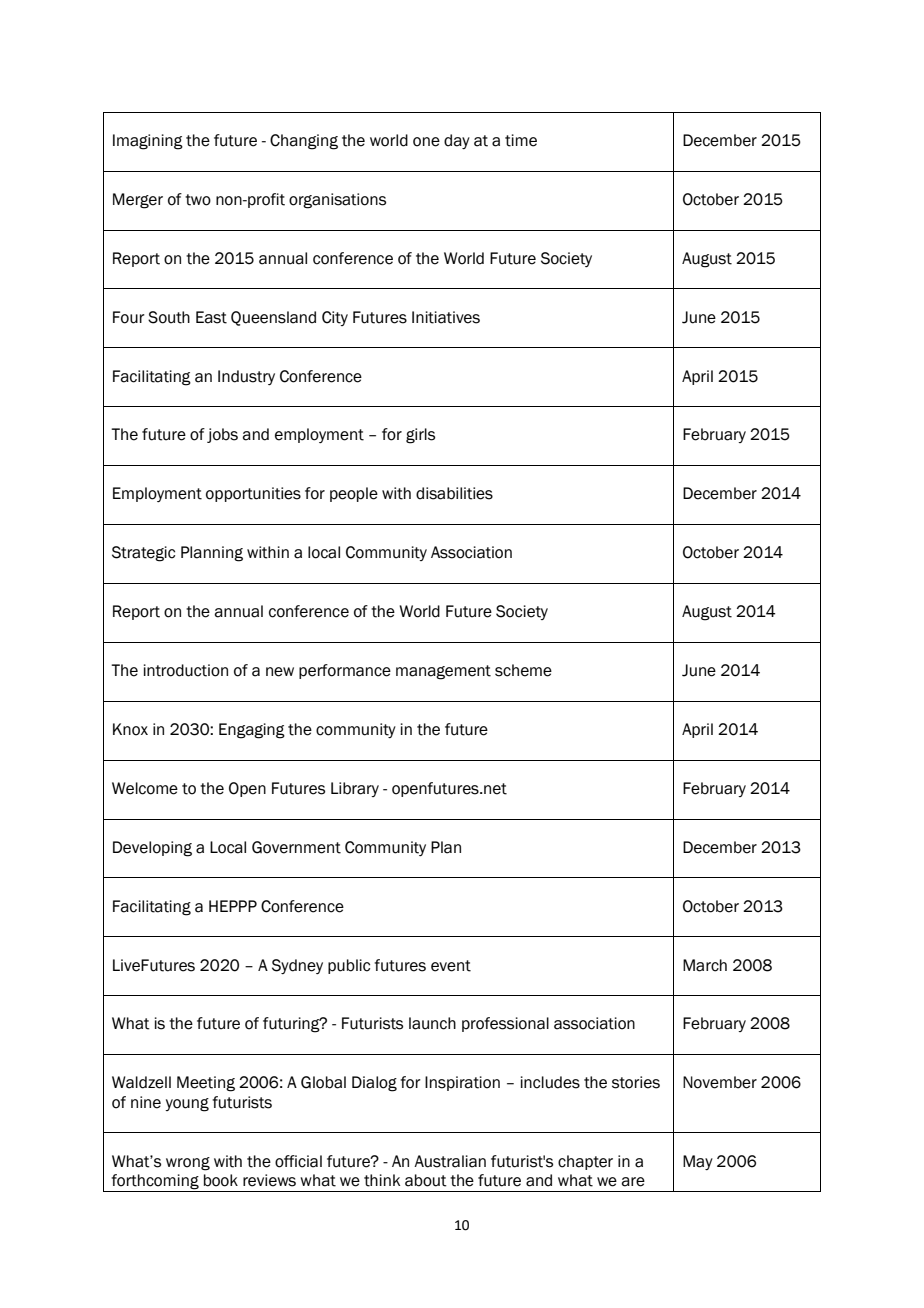 Image resolution: width=924 pixels, height=1308 pixels. I want to click on time, so click(521, 140).
